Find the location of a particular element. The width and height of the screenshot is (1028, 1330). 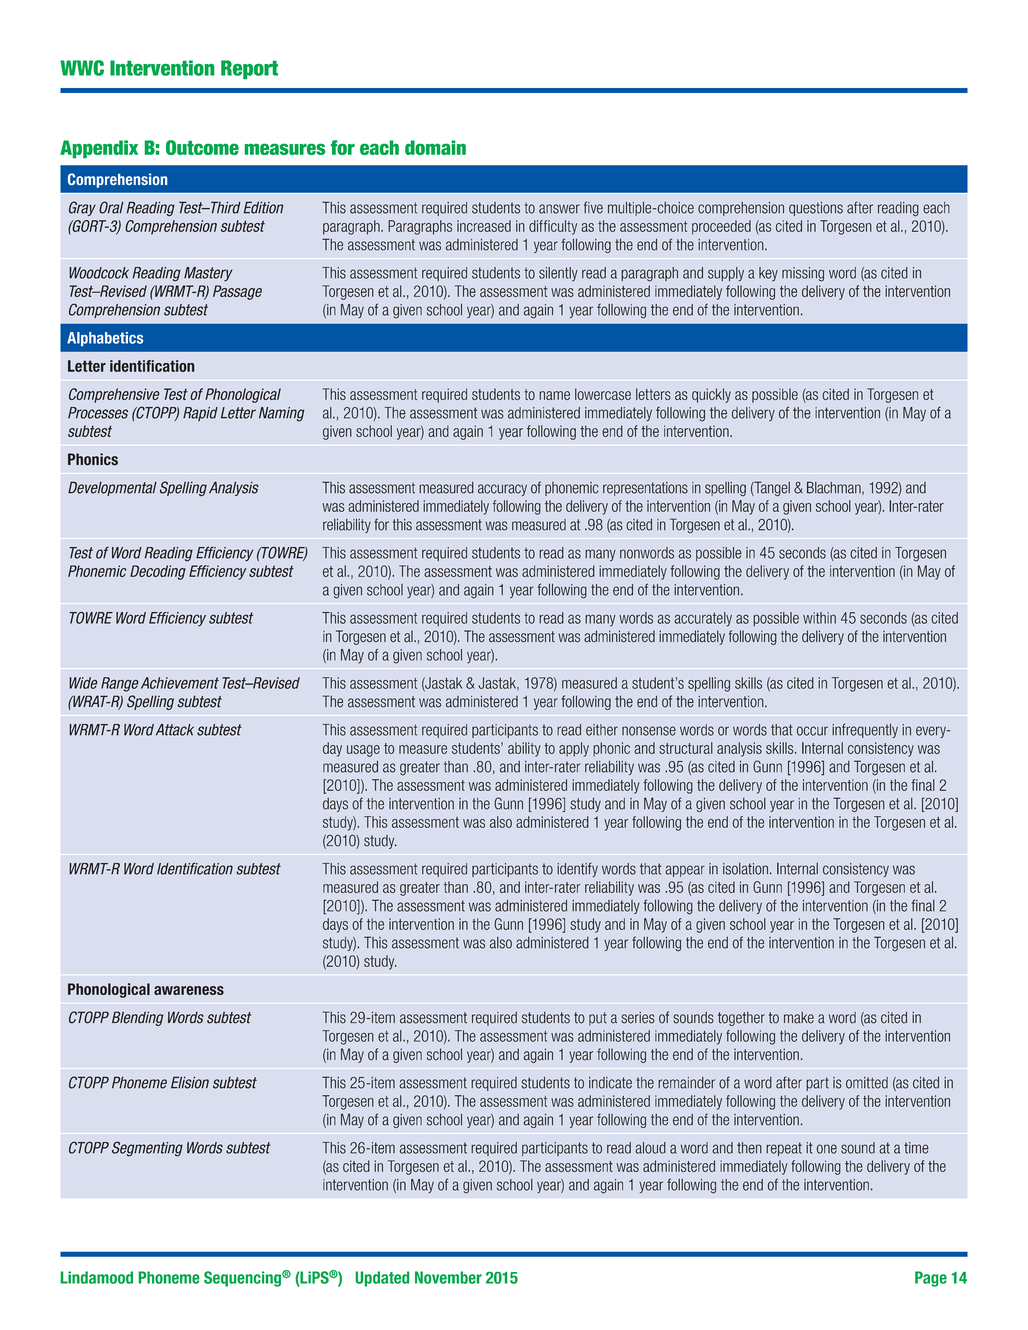

either is located at coordinates (602, 730).
